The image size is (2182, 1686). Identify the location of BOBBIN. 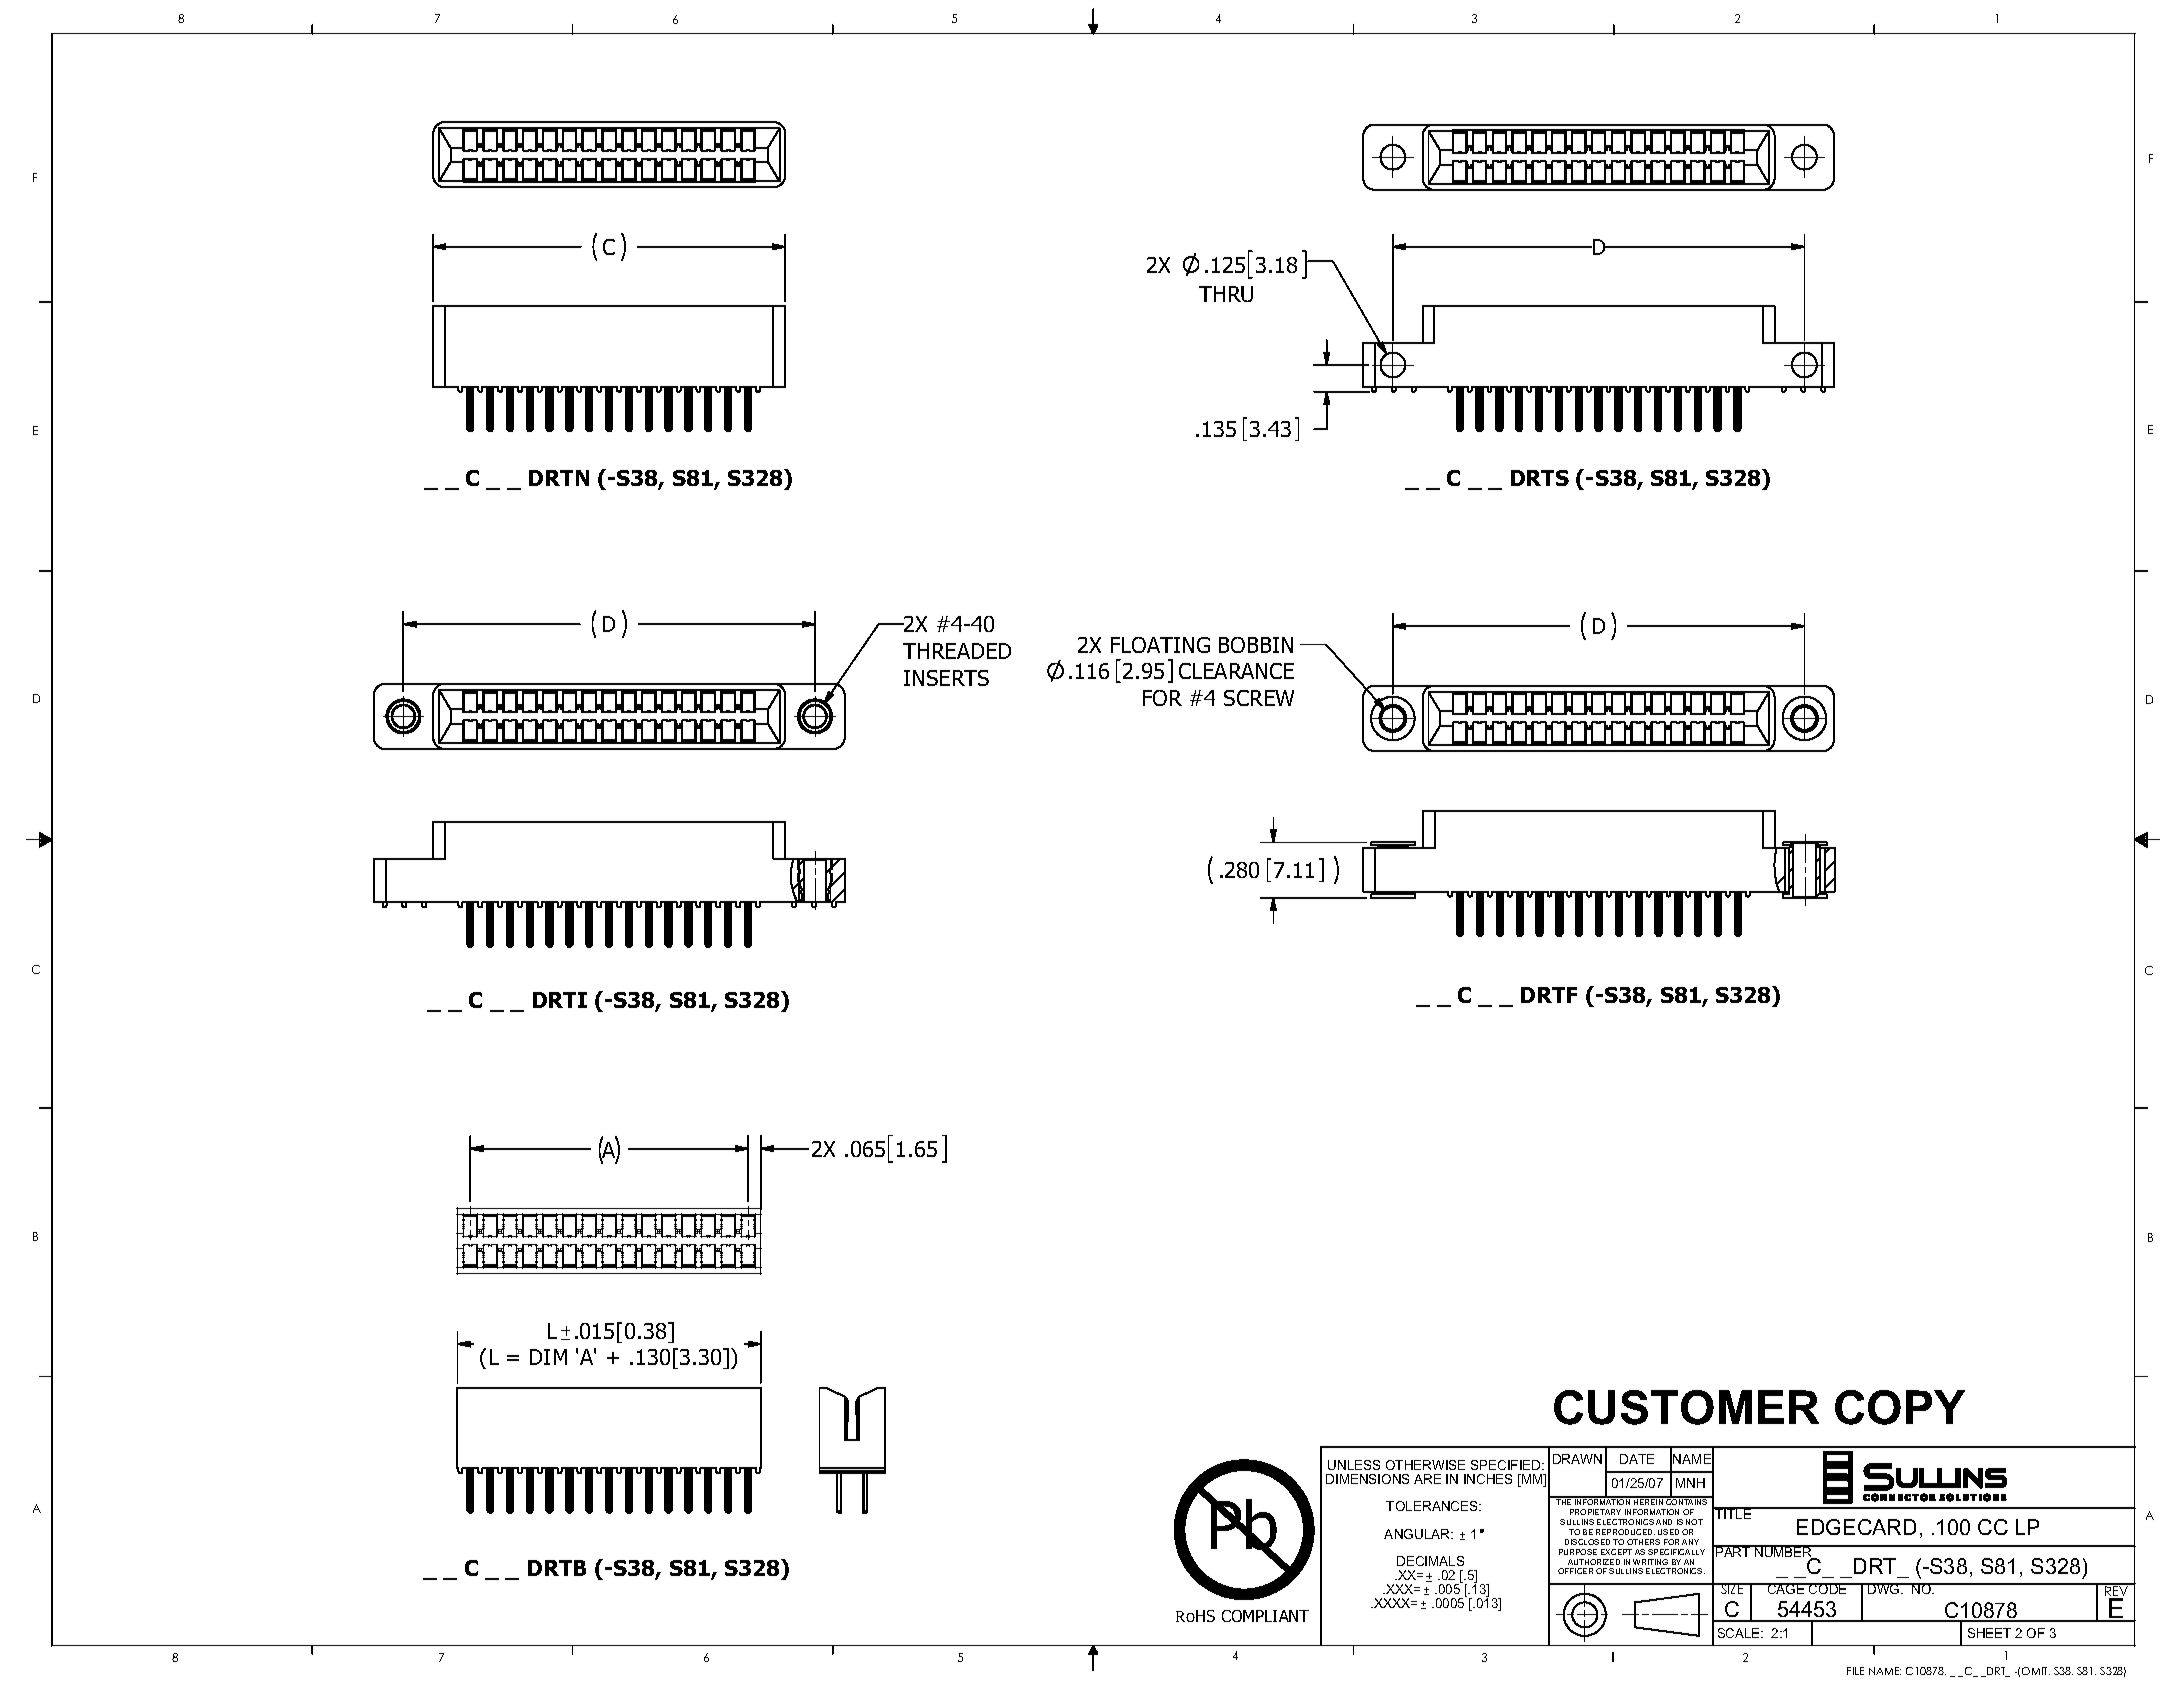
(1256, 645).
